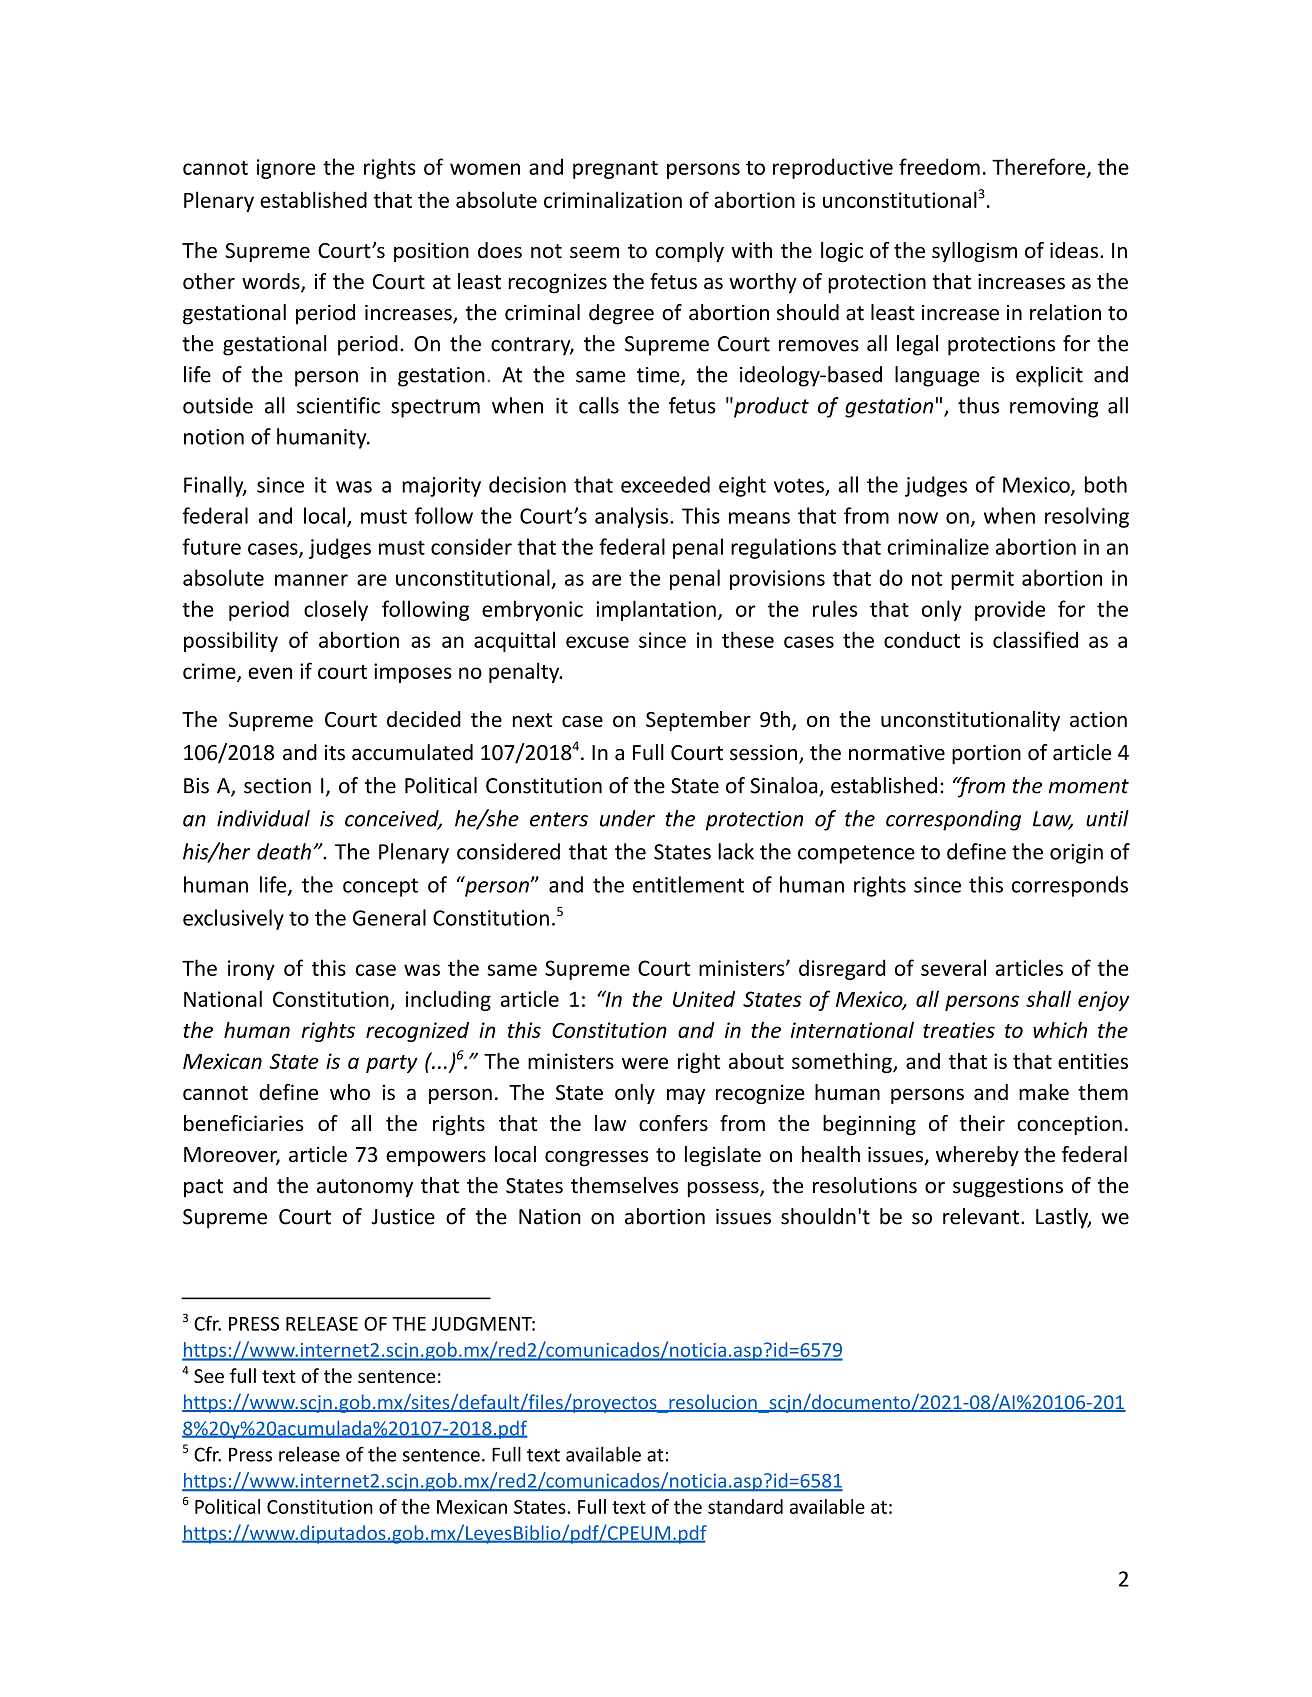 This screenshot has width=1312, height=1697. I want to click on corresponding, so click(953, 820).
